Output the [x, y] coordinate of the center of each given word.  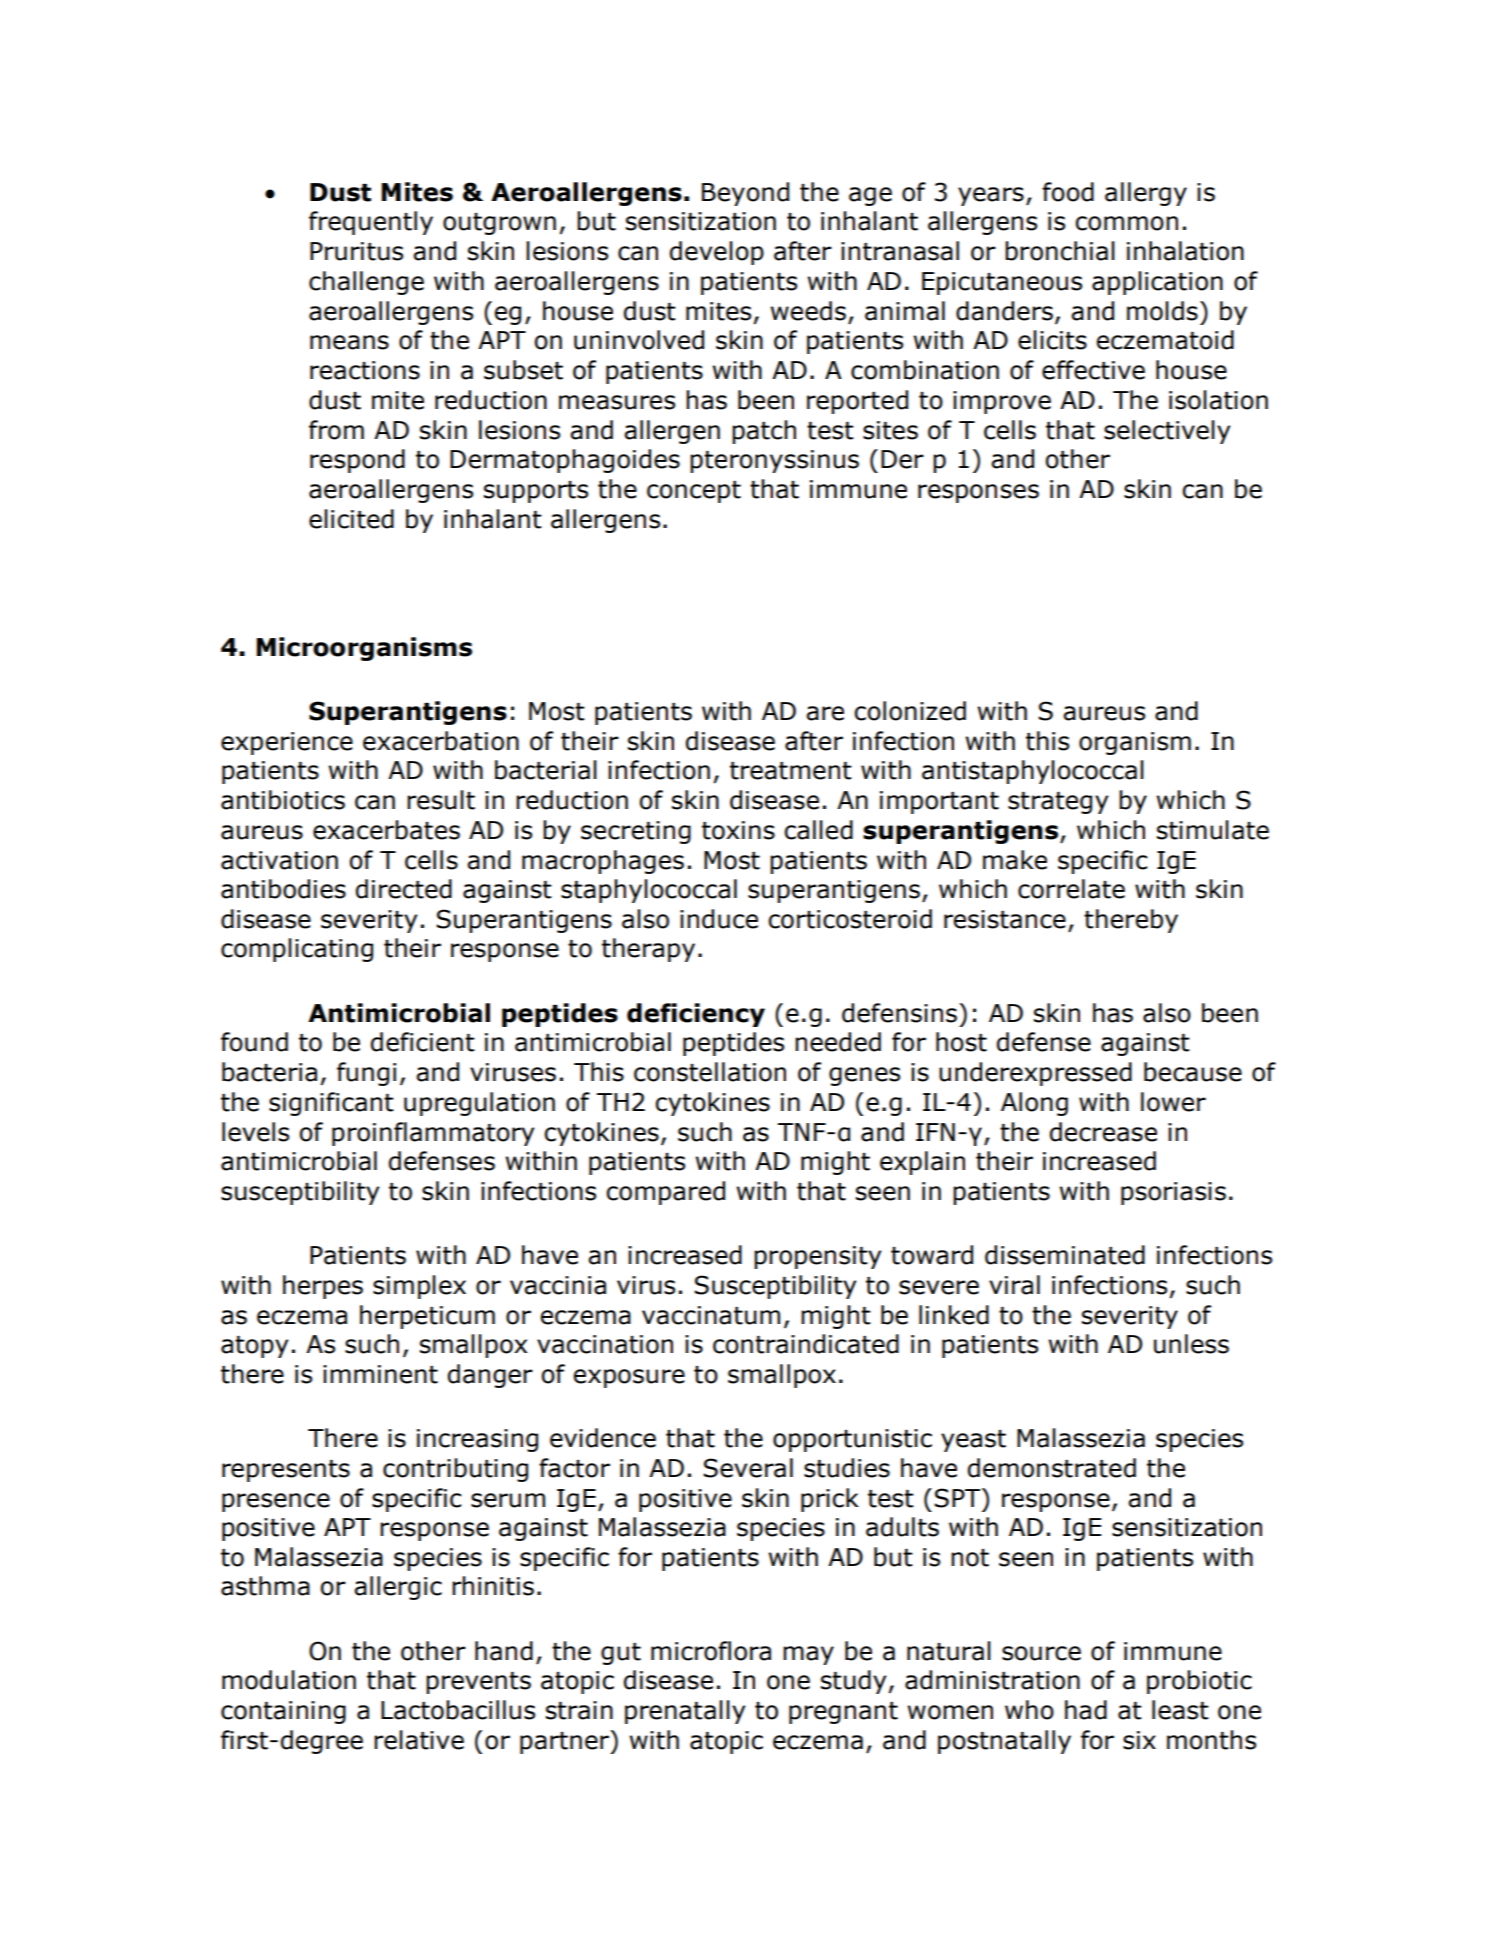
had [1086, 1710]
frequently [371, 223]
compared [665, 1193]
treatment [791, 771]
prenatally [685, 1712]
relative [419, 1740]
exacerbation [441, 741]
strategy [1058, 803]
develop [717, 253]
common [1126, 223]
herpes [323, 1287]
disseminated [1065, 1255]
